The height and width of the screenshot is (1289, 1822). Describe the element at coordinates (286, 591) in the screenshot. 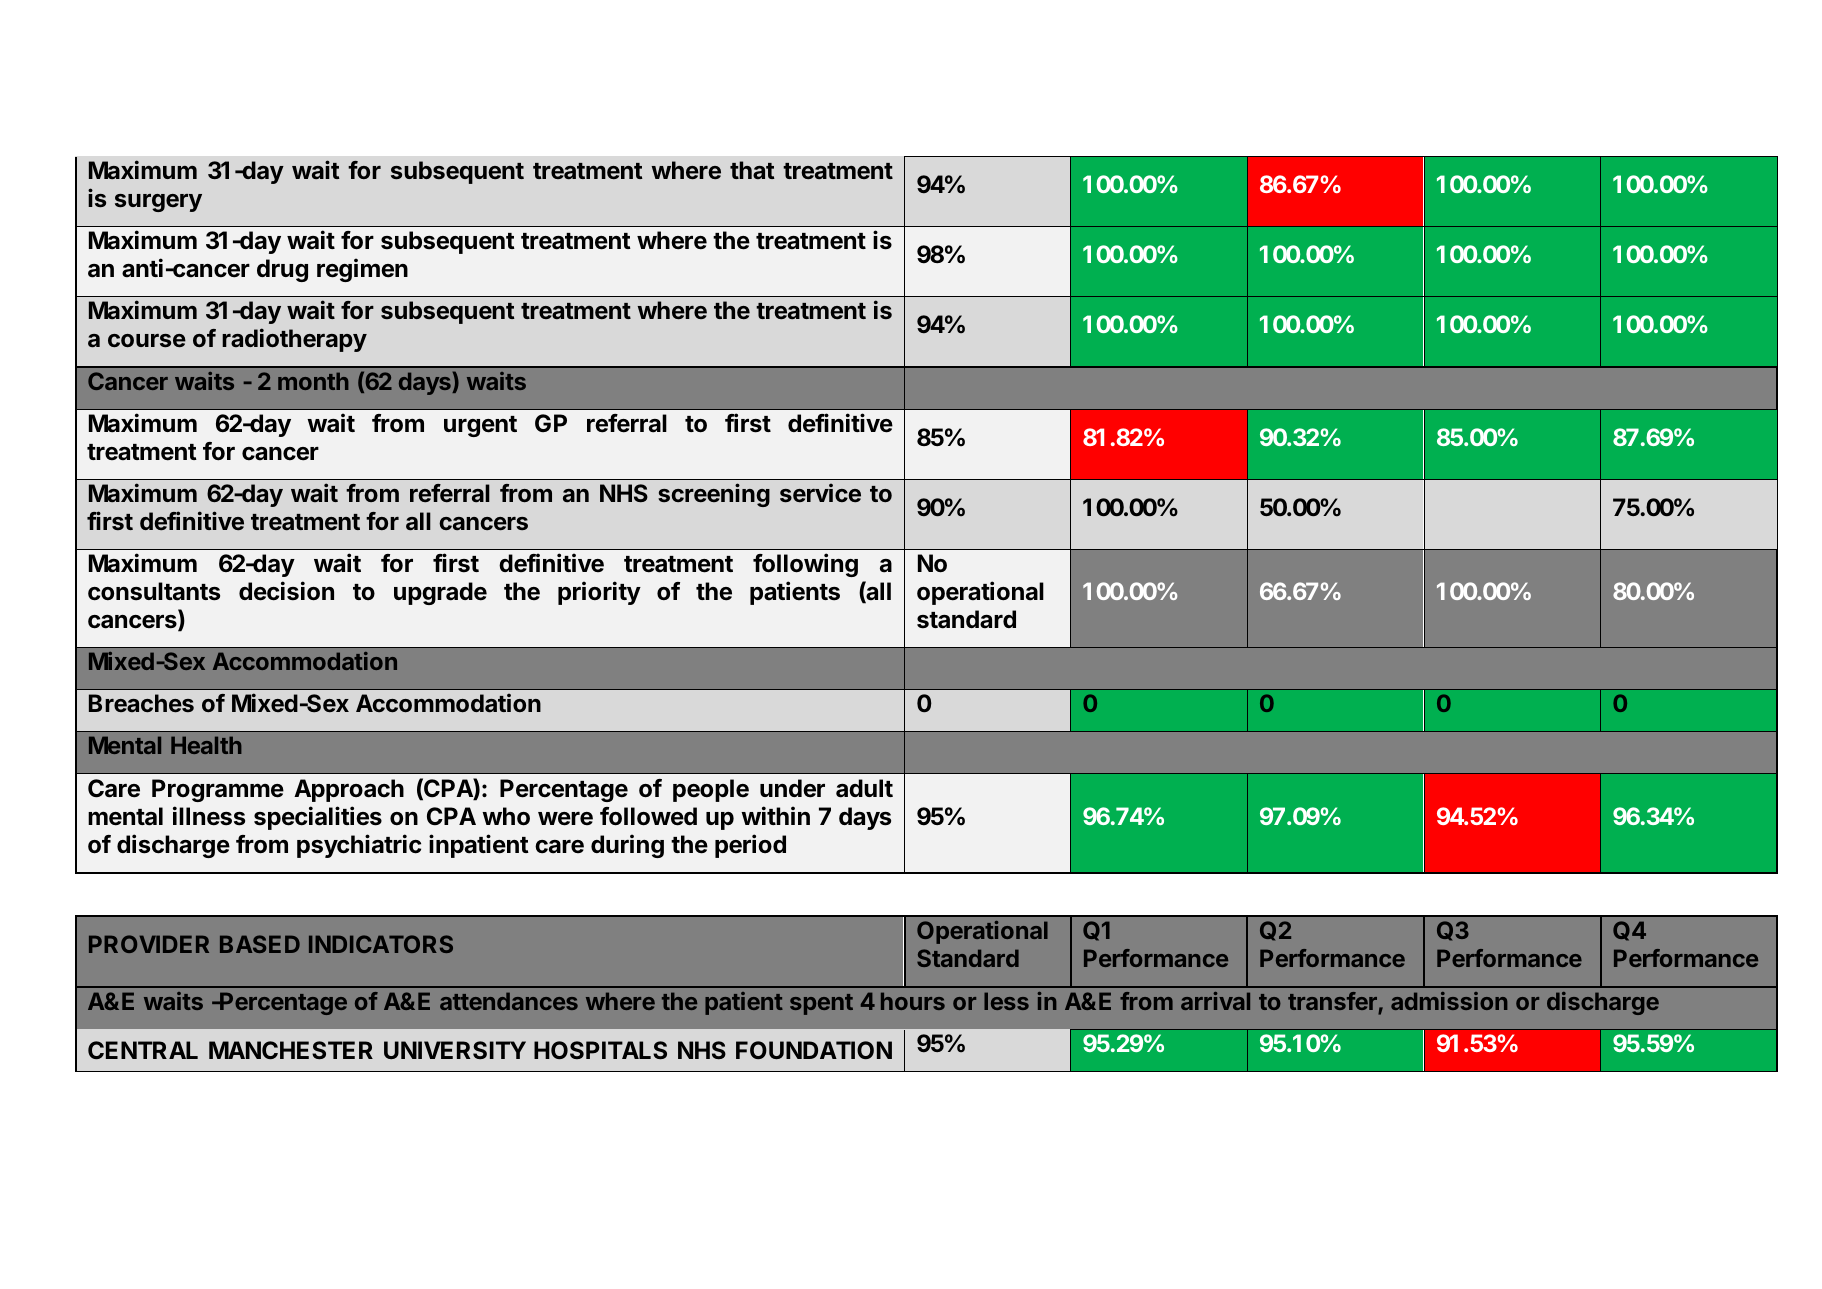

I see `decision` at that location.
